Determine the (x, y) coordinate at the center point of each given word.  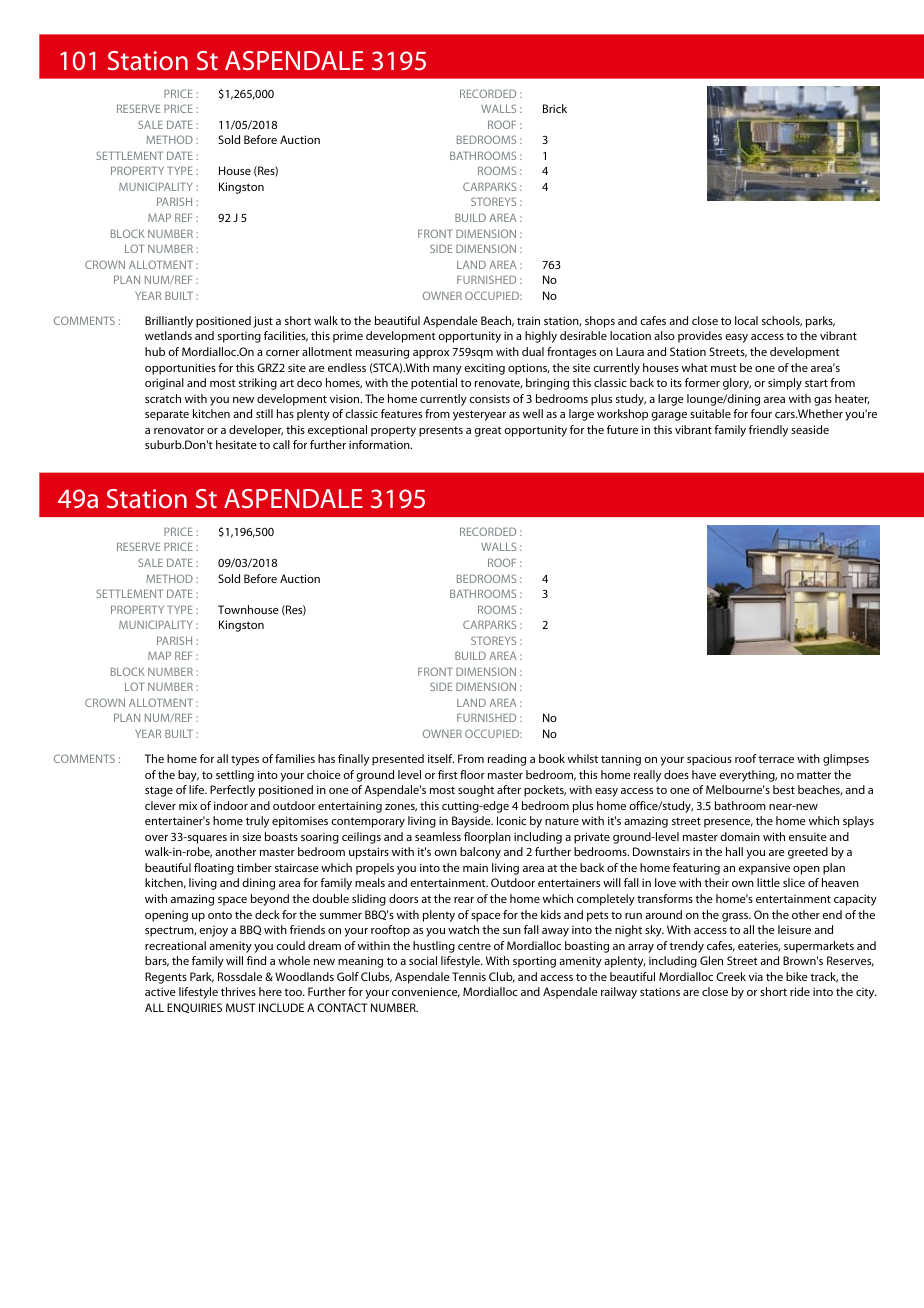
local (746, 320)
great (488, 431)
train (528, 320)
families (295, 758)
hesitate (236, 444)
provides (700, 337)
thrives (238, 991)
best (784, 789)
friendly (768, 431)
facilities (286, 336)
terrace (776, 759)
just (263, 322)
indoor (231, 805)
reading (507, 760)
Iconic (511, 820)
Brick (555, 108)
